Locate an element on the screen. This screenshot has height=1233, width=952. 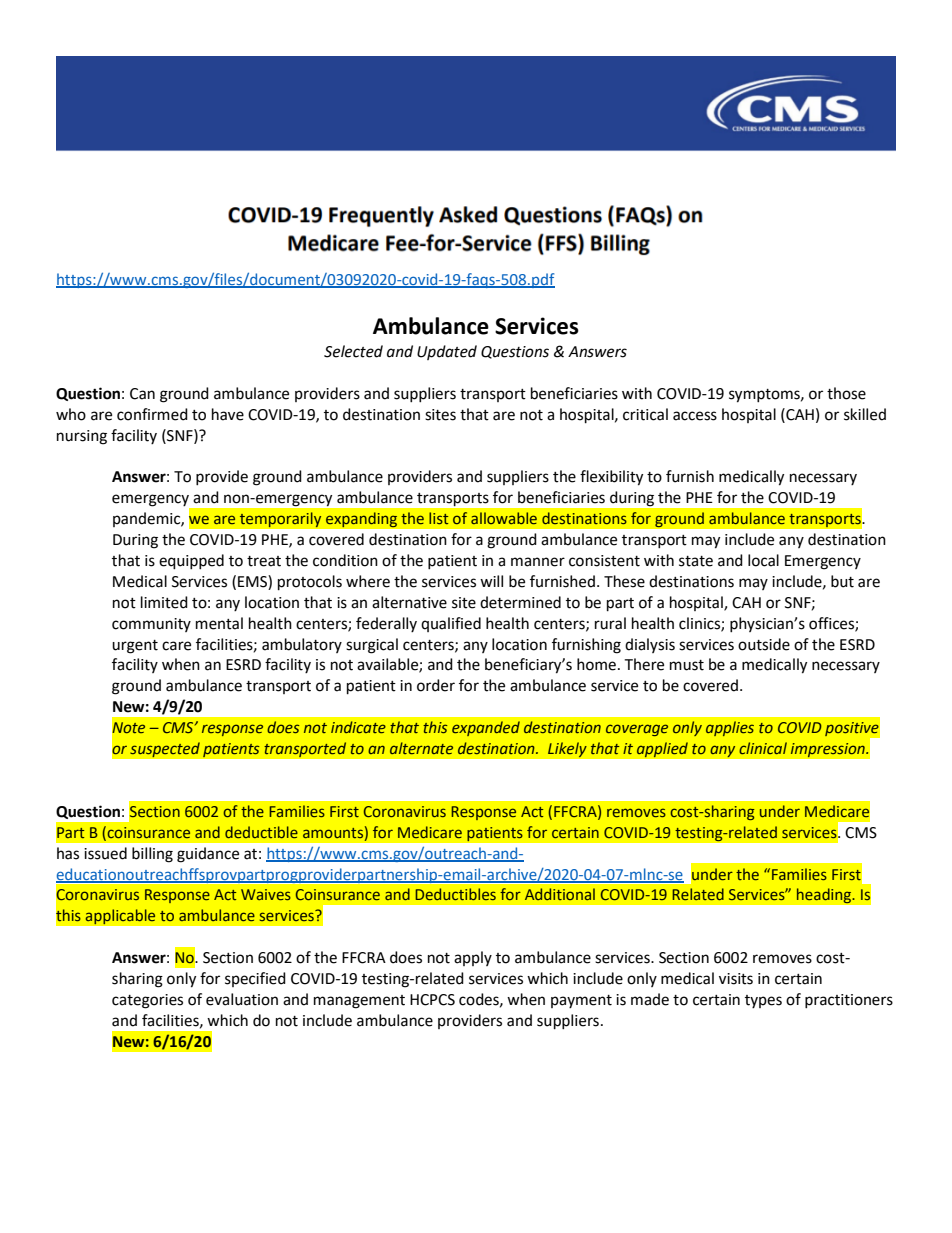
apply is located at coordinates (473, 958).
